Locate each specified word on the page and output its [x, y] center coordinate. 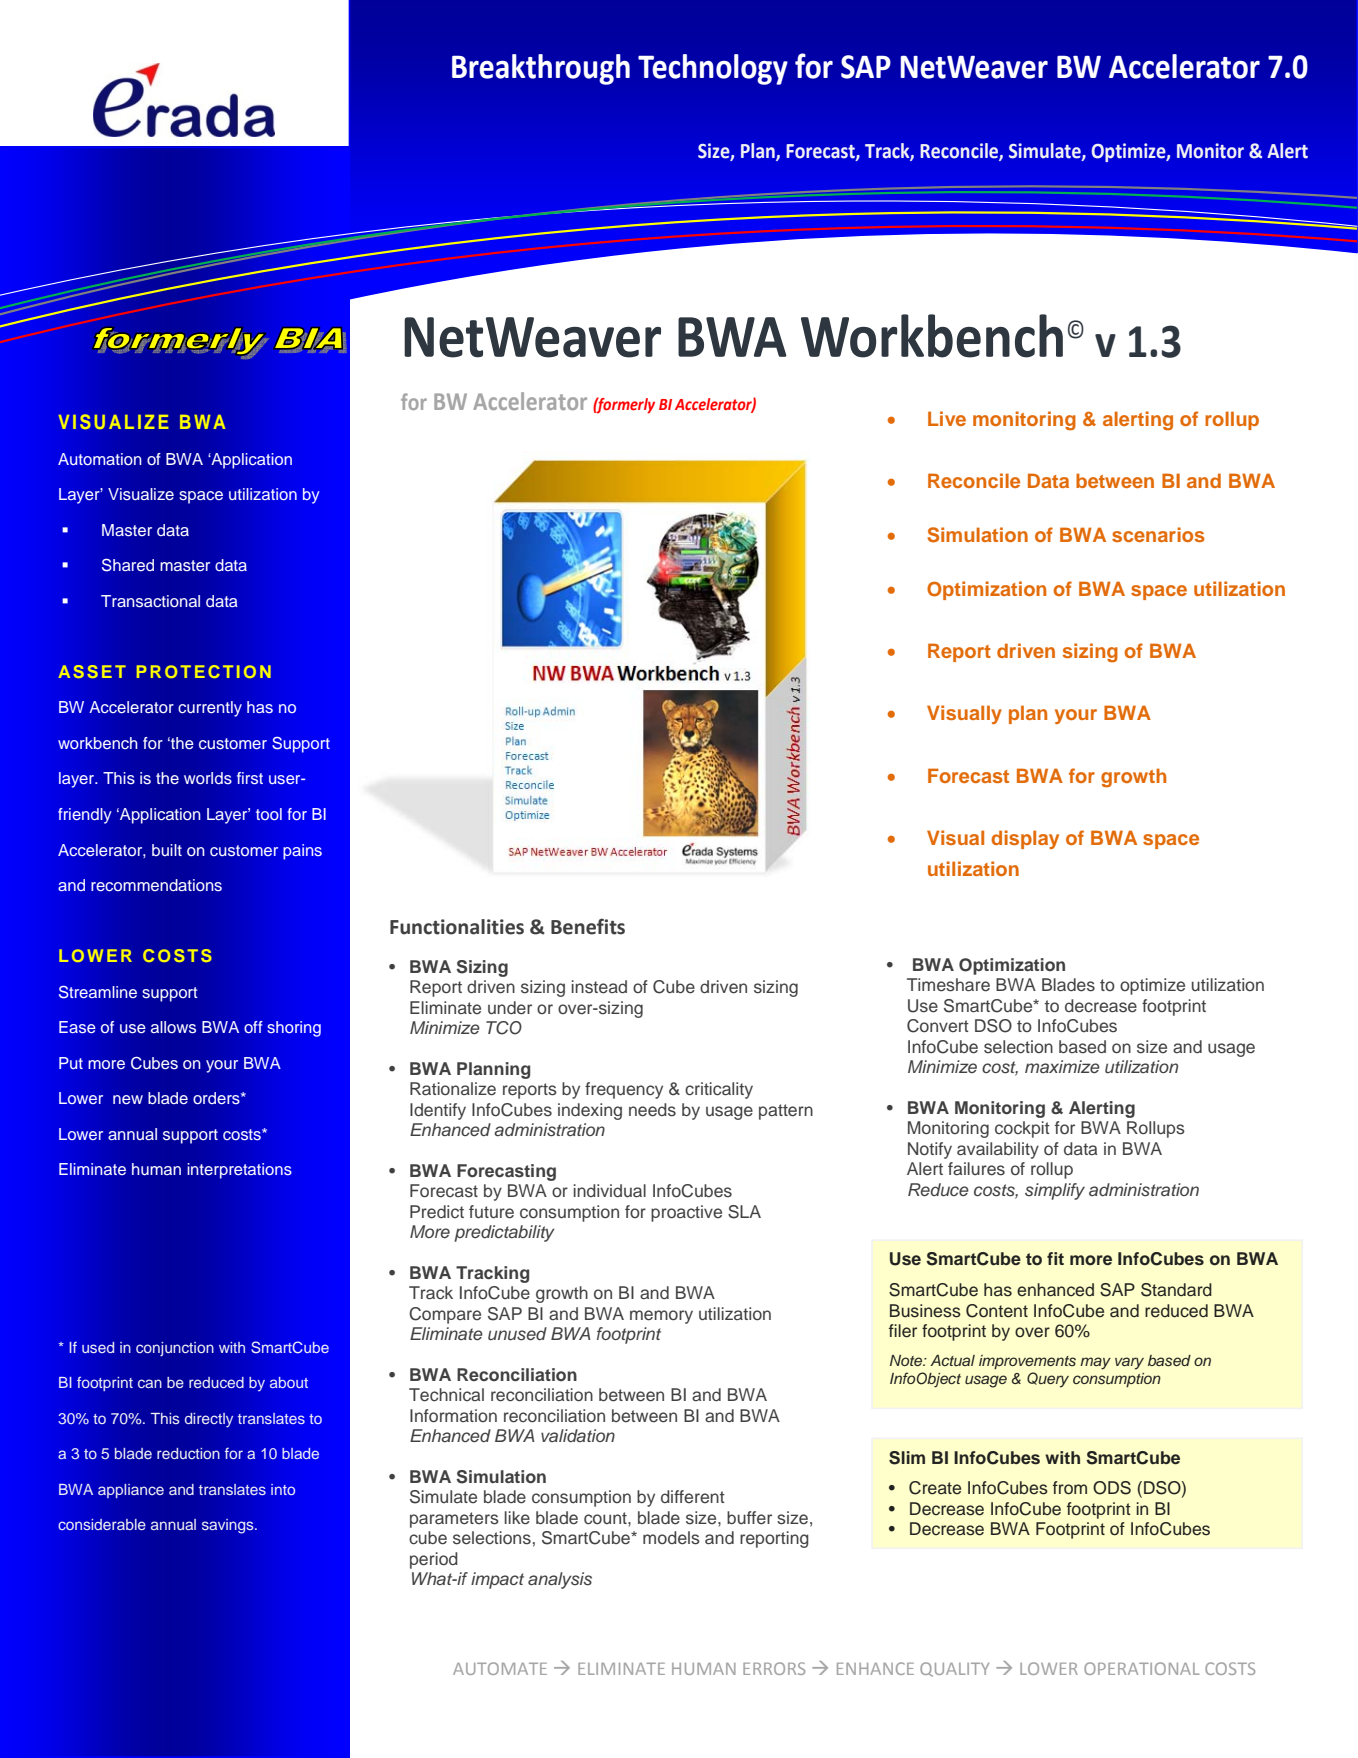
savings [229, 1526]
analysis [560, 1580]
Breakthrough [541, 69]
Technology [713, 69]
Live [947, 418]
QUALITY [954, 1669]
